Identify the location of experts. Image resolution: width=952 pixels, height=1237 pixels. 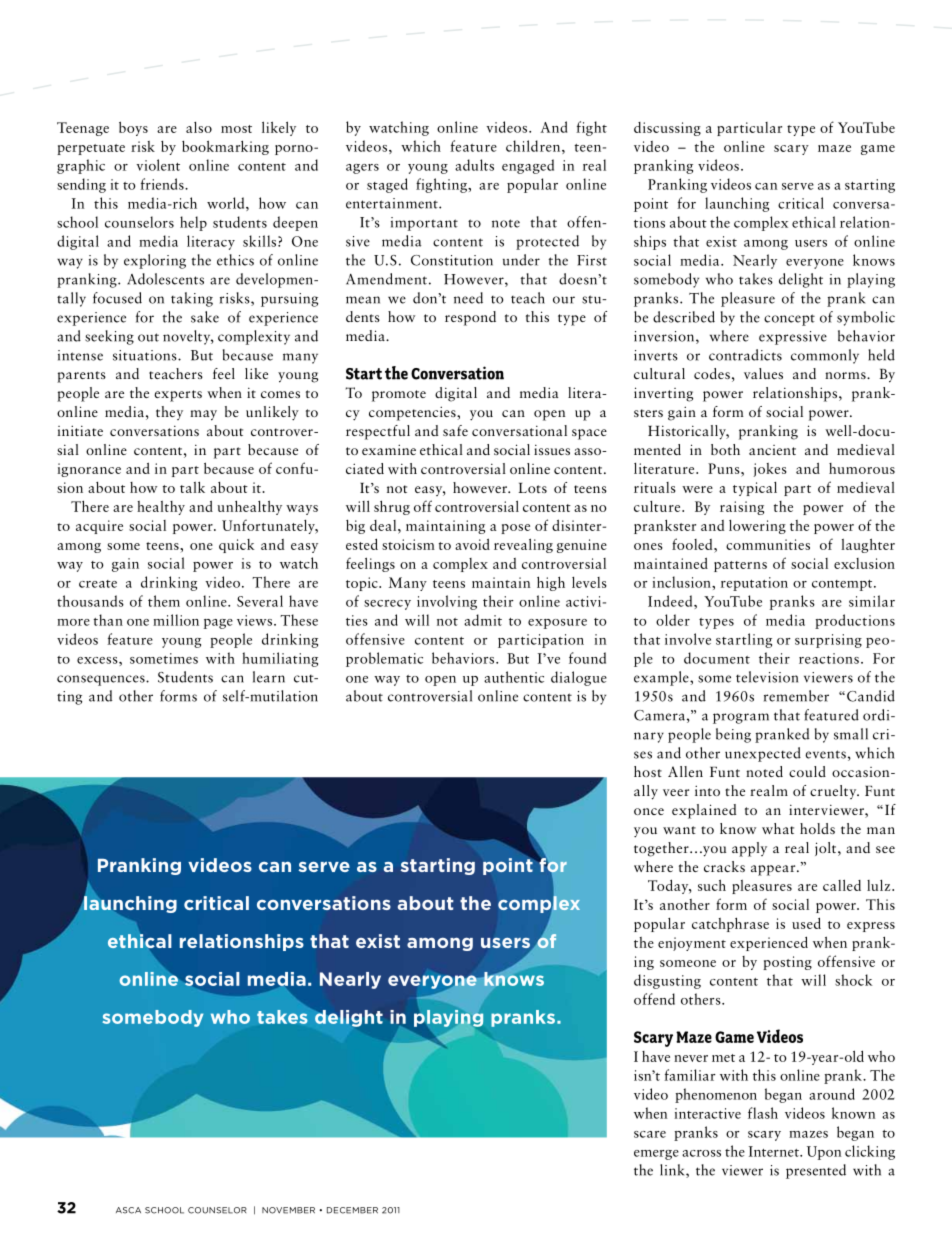
(178, 396).
